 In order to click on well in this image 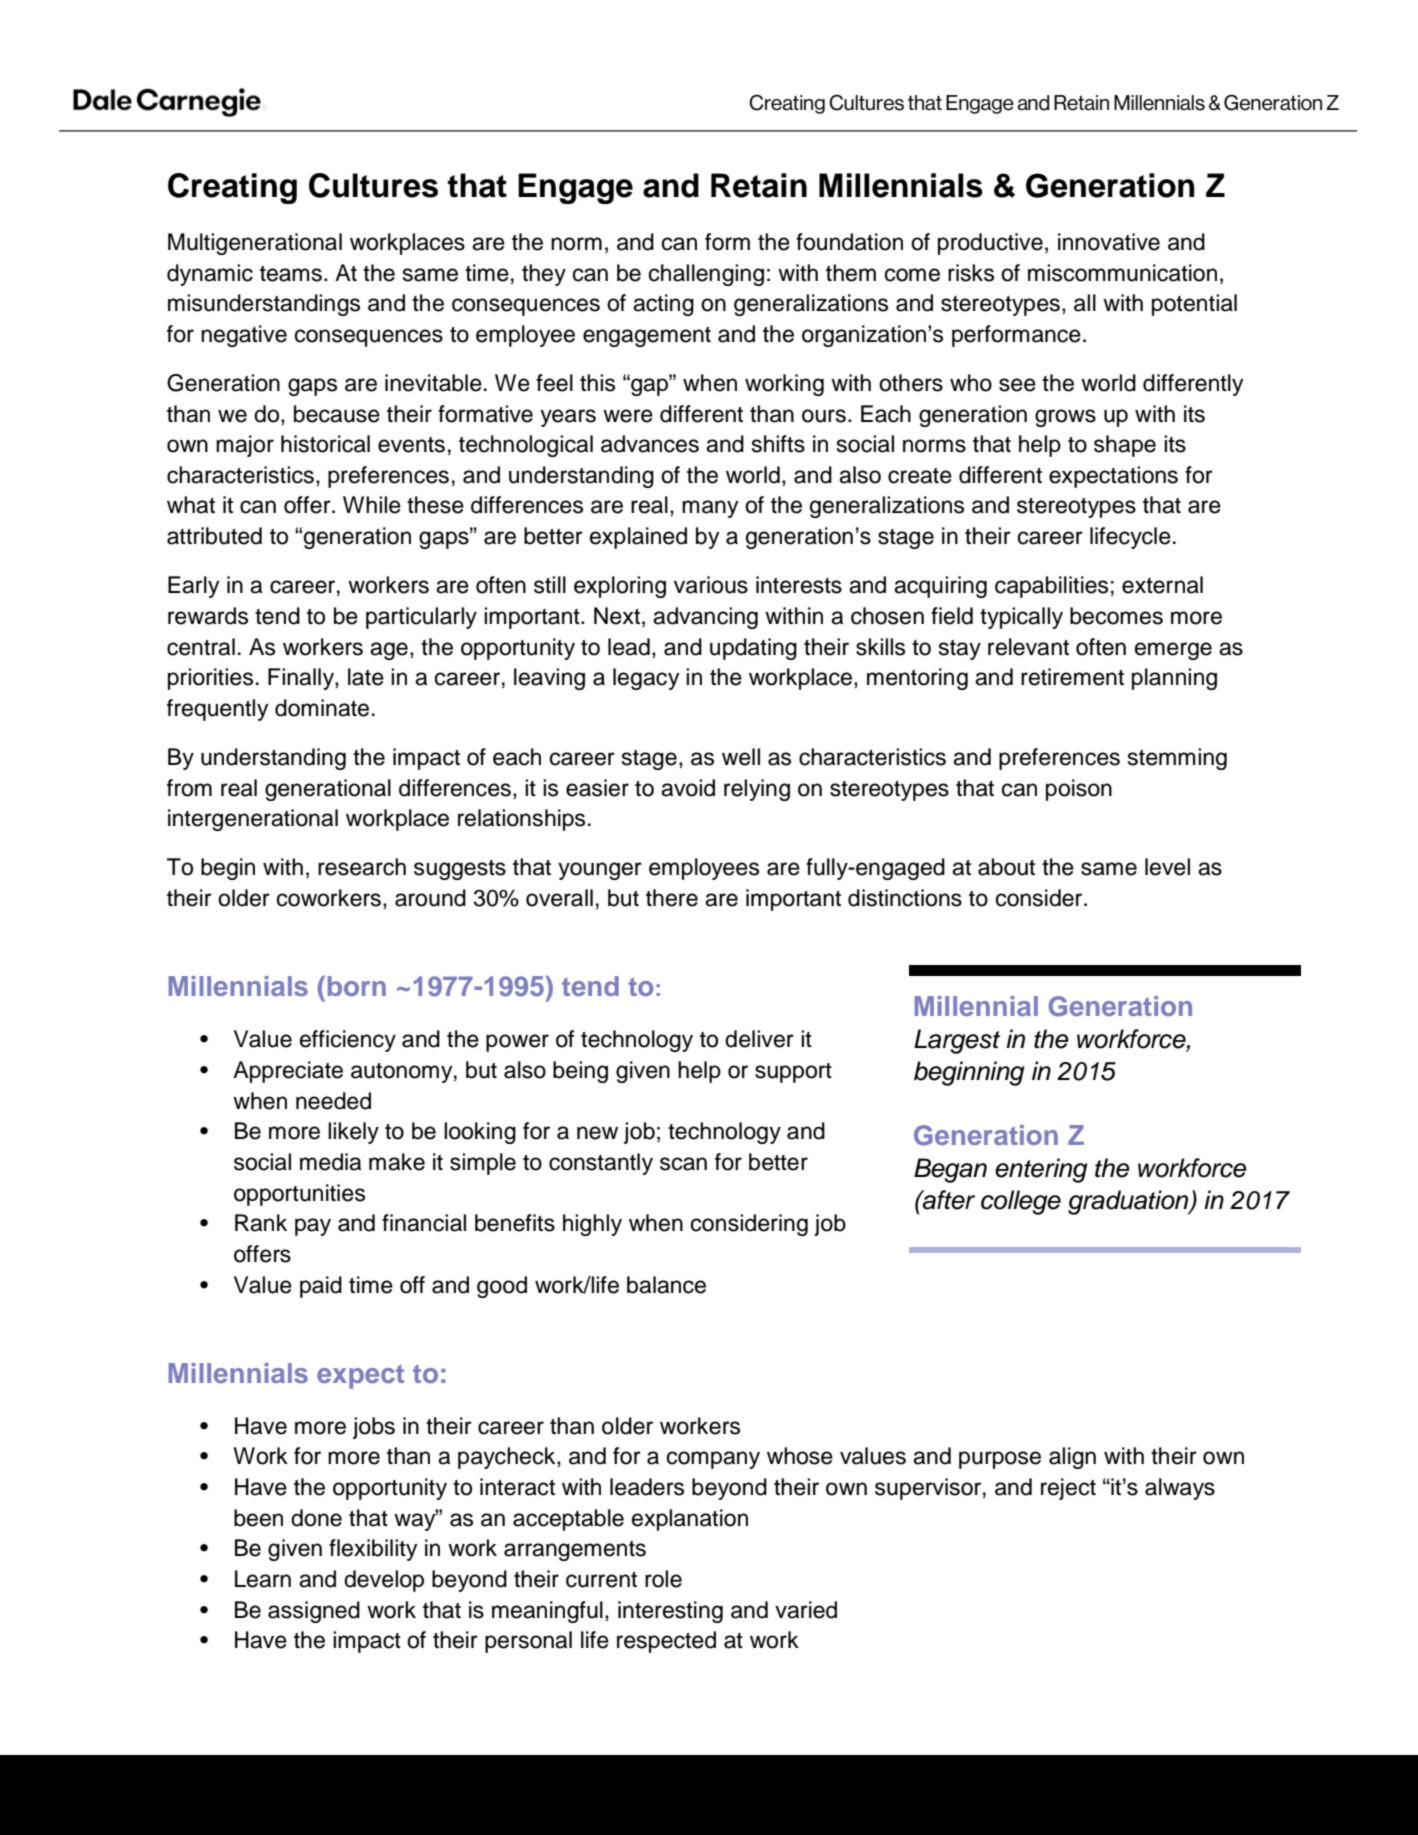, I will do `click(741, 757)`.
